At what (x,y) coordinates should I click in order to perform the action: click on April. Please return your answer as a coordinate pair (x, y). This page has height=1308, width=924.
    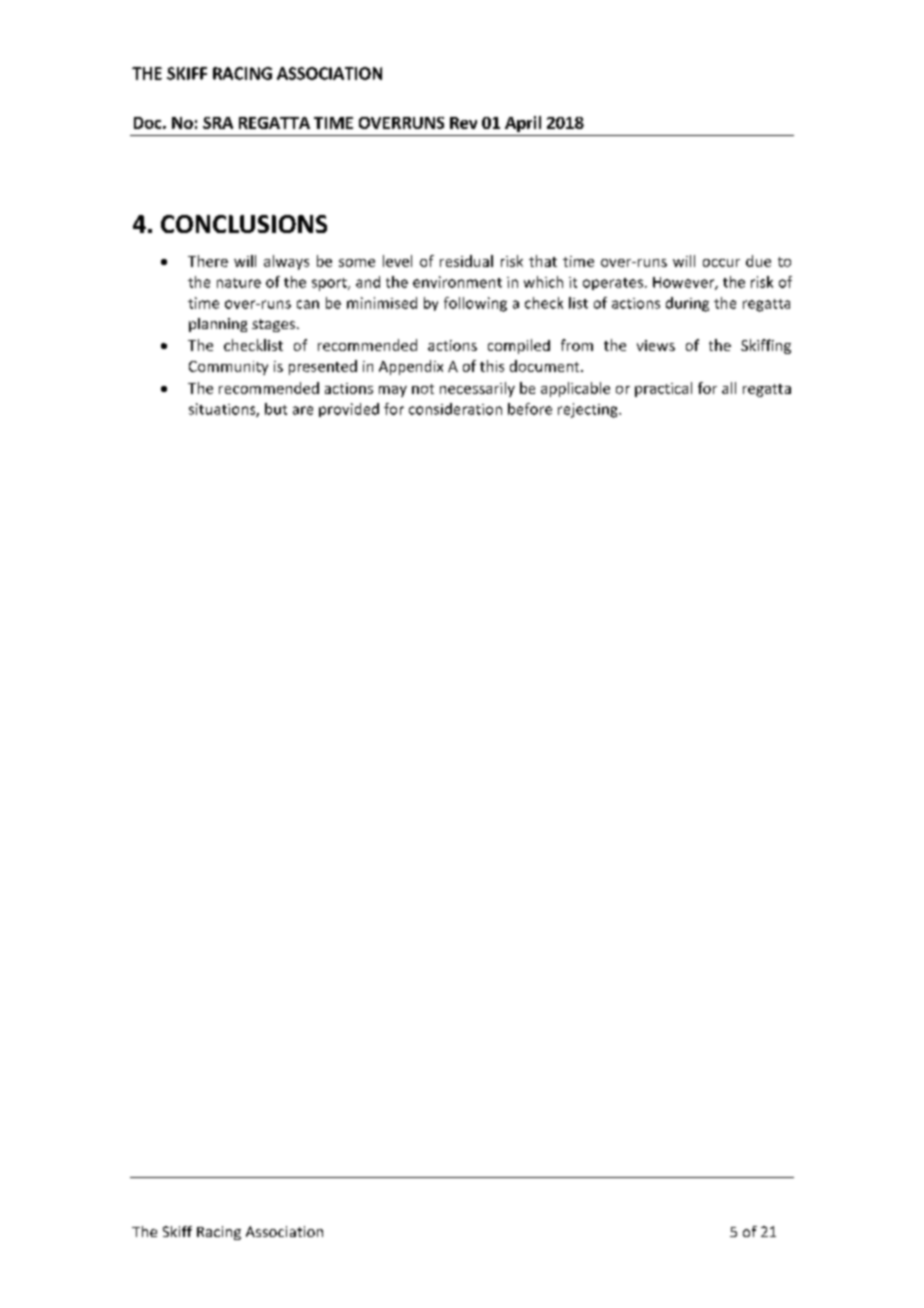
    Looking at the image, I should click on (523, 124).
